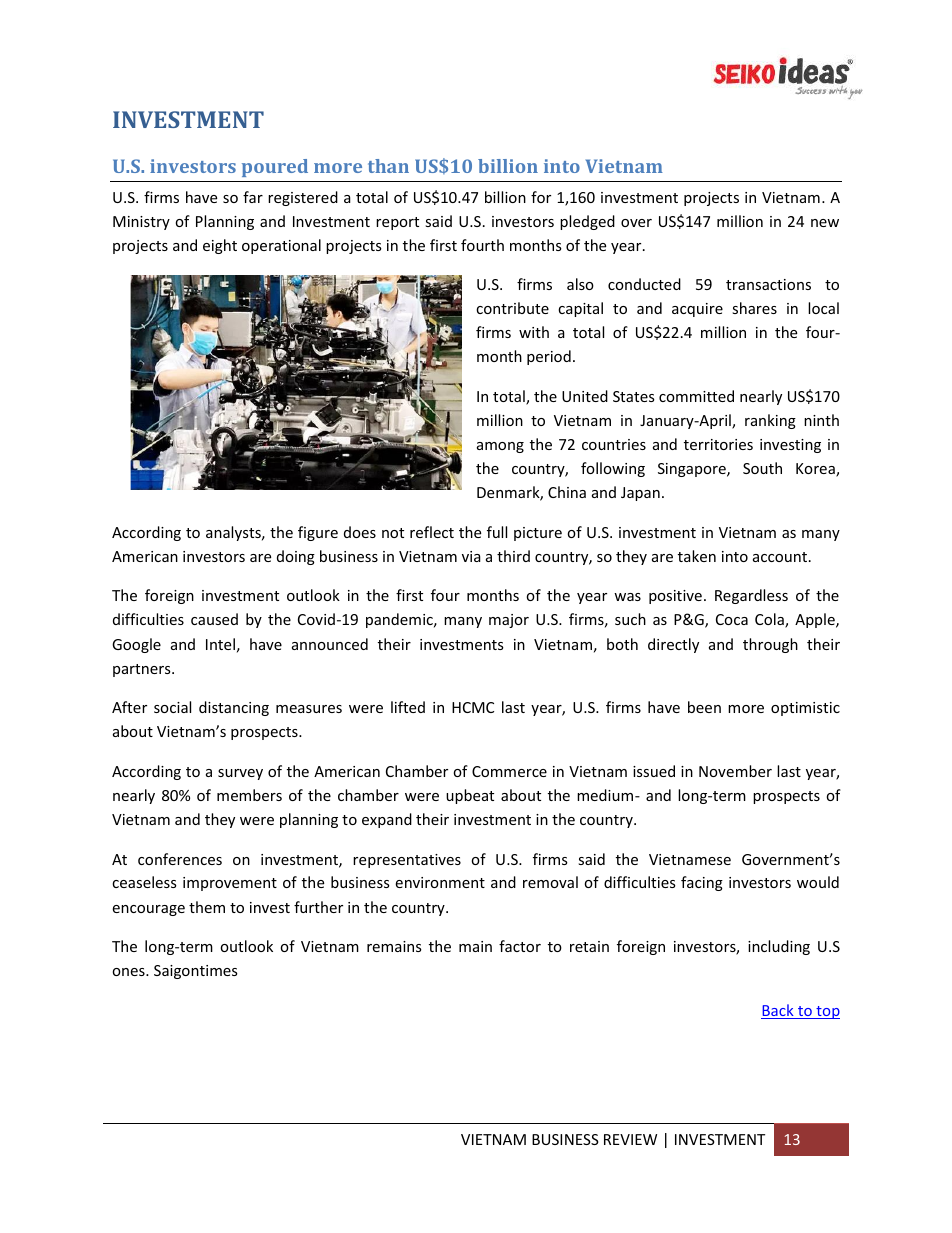 The height and width of the page is (1233, 952). What do you see at coordinates (497, 532) in the page?
I see `full` at bounding box center [497, 532].
